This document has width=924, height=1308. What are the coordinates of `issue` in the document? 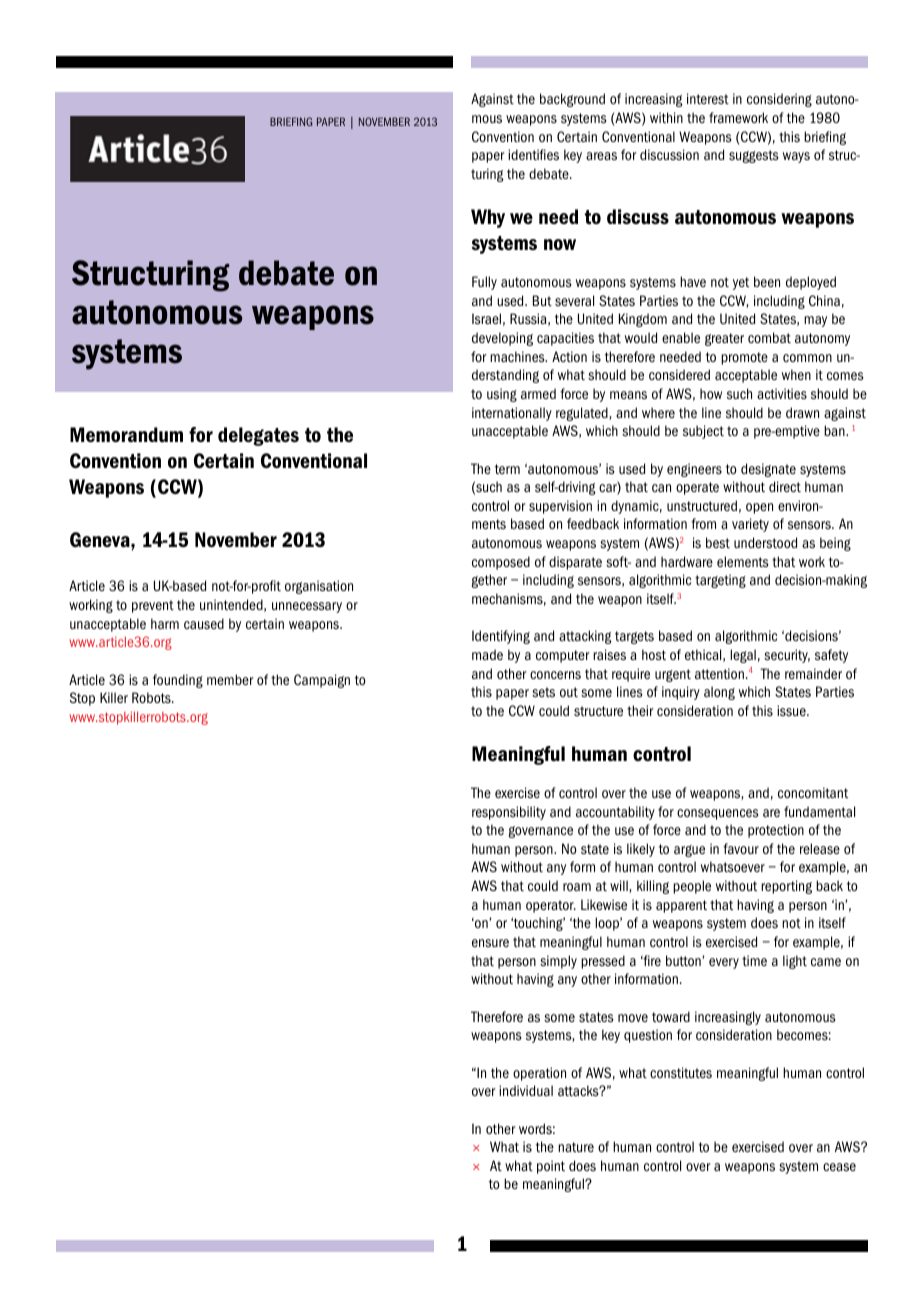 It's located at (792, 710).
